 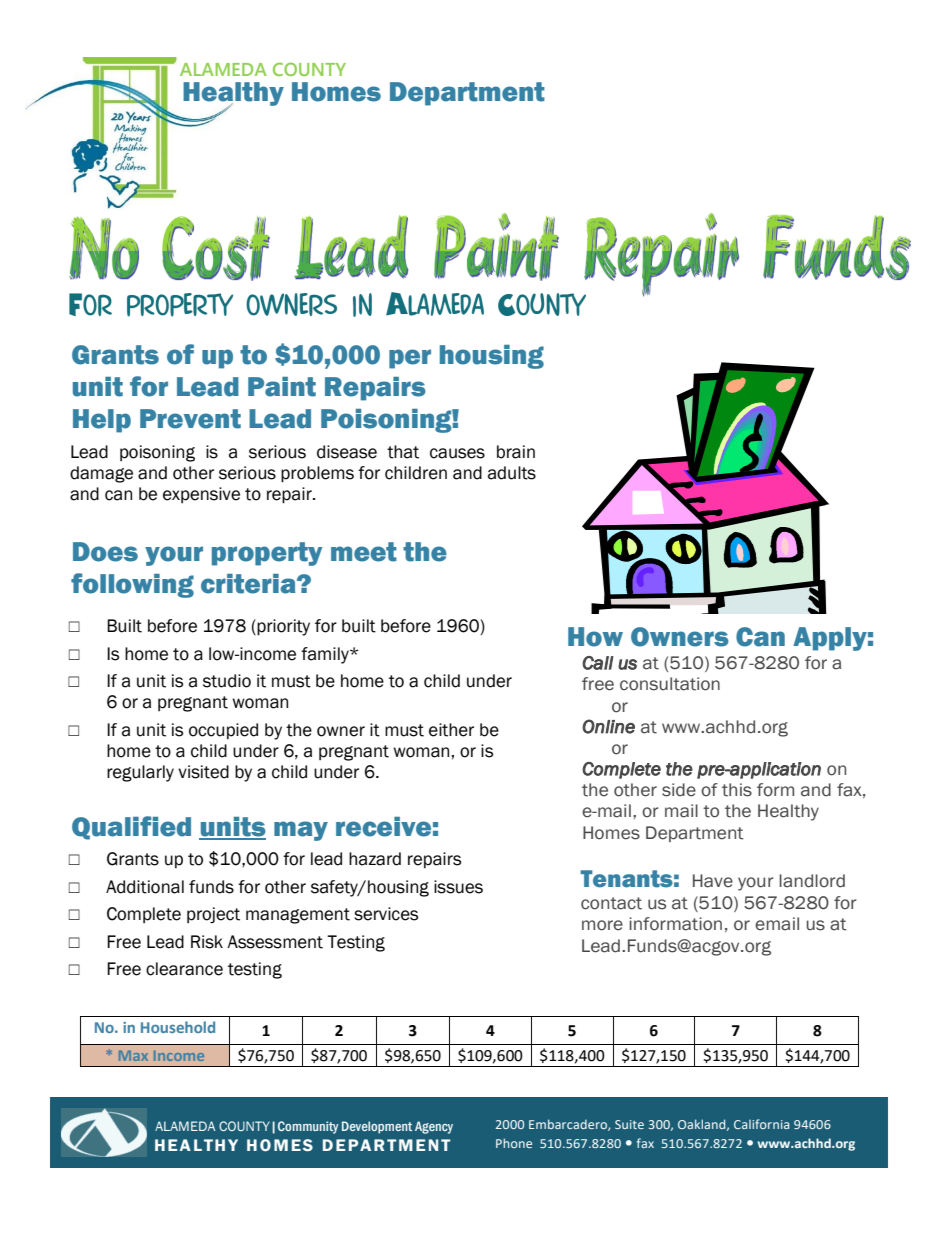 I want to click on issues, so click(x=458, y=887).
